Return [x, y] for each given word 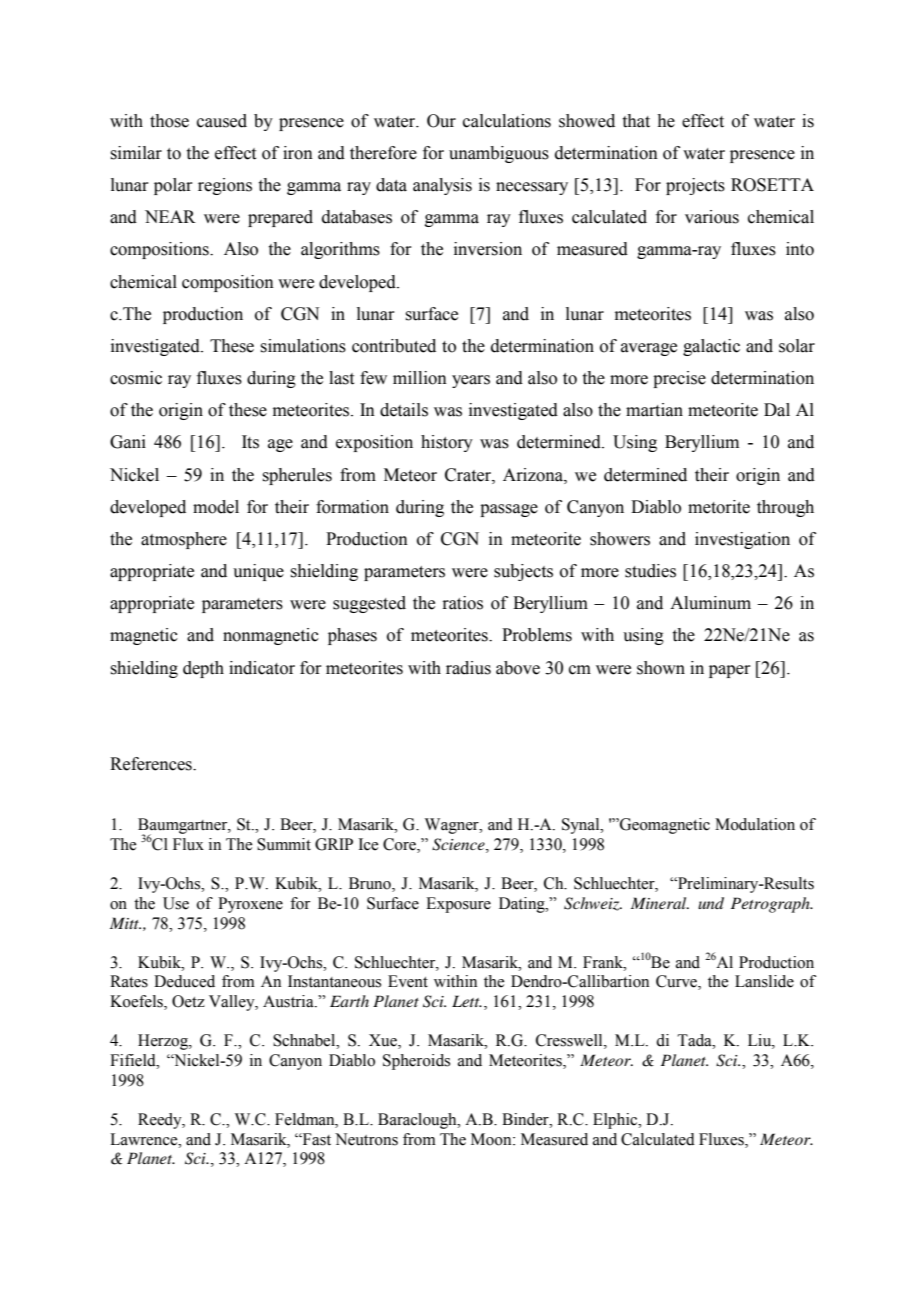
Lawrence [145, 1139]
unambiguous [499, 154]
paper [730, 671]
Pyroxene [250, 905]
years [471, 381]
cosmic [136, 378]
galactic [711, 347]
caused [222, 121]
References [152, 764]
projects [695, 186]
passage [509, 510]
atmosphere [184, 540]
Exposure [458, 905]
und [711, 903]
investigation [742, 540]
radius [468, 668]
